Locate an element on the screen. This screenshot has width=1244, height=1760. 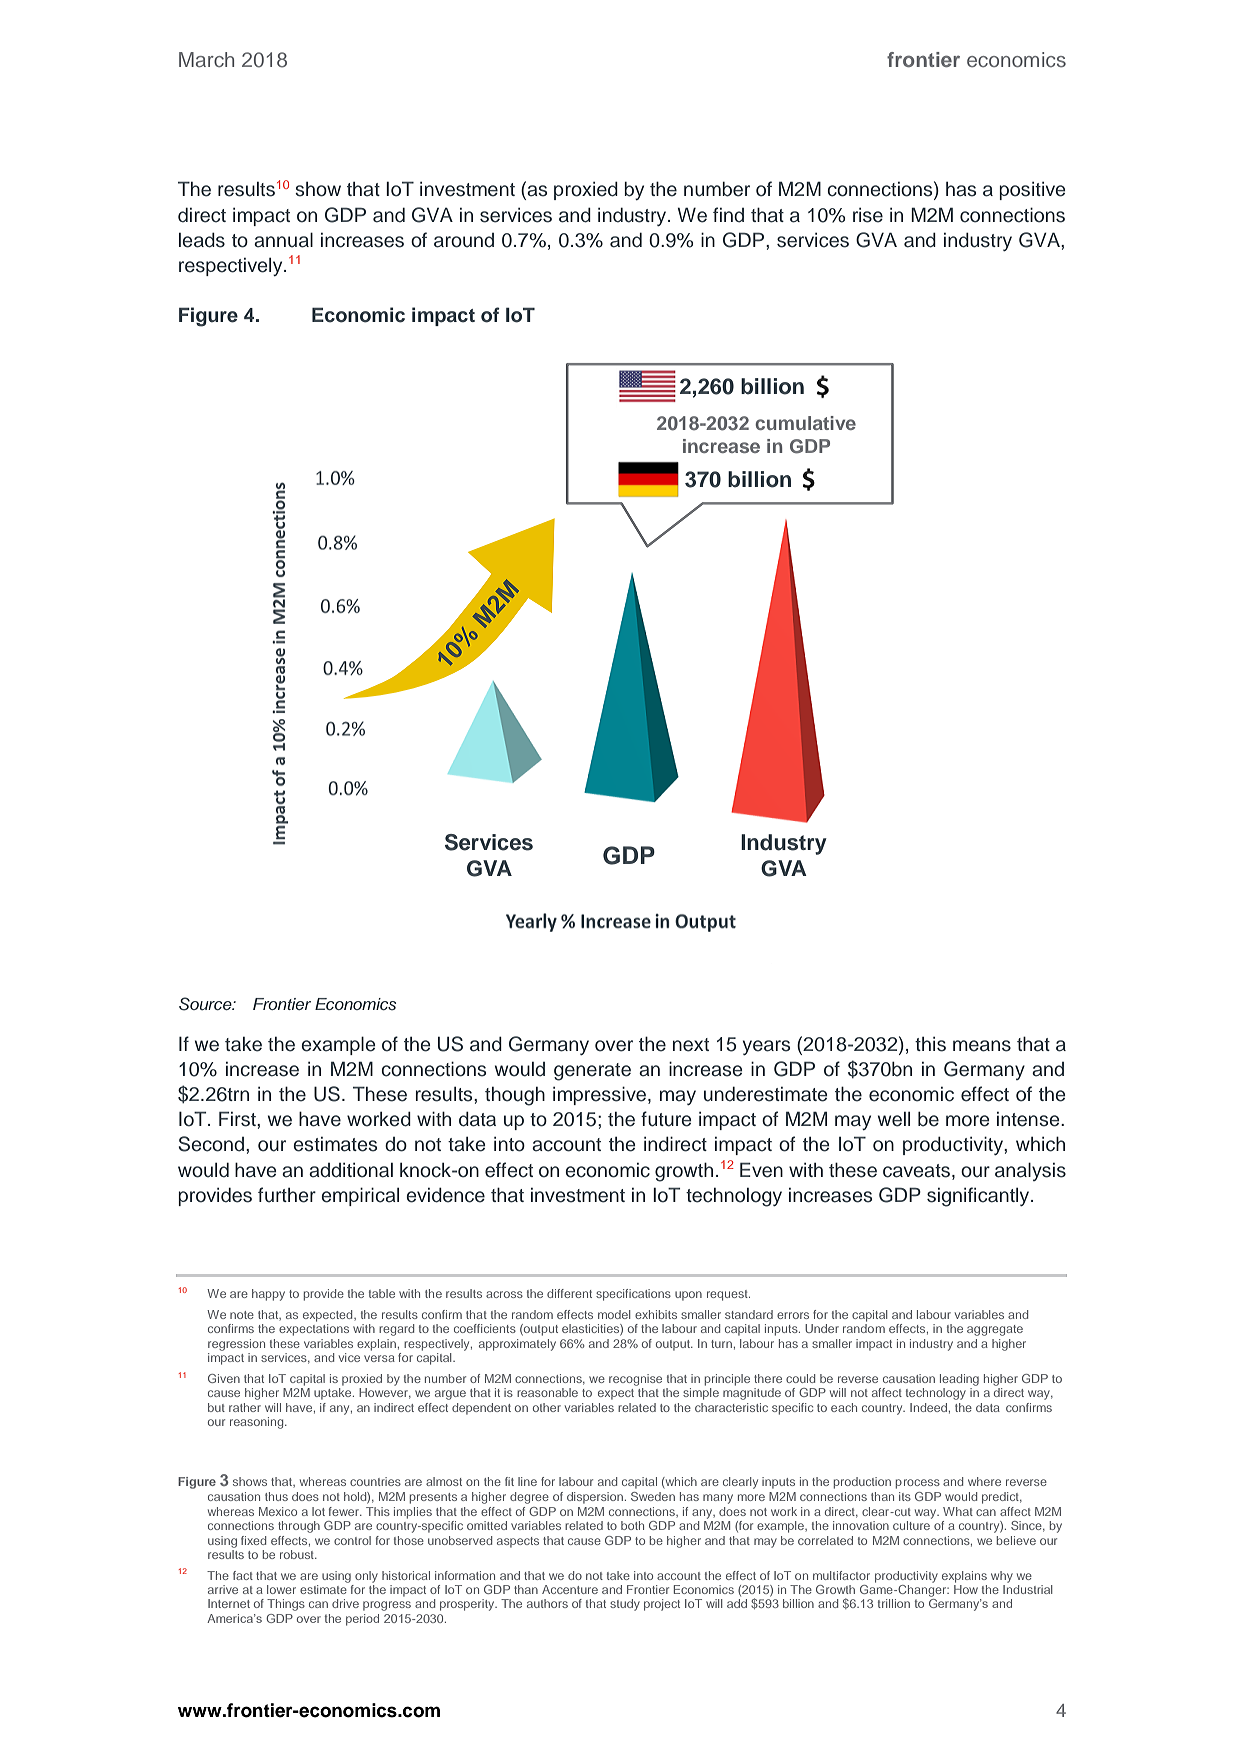
annual is located at coordinates (283, 240).
